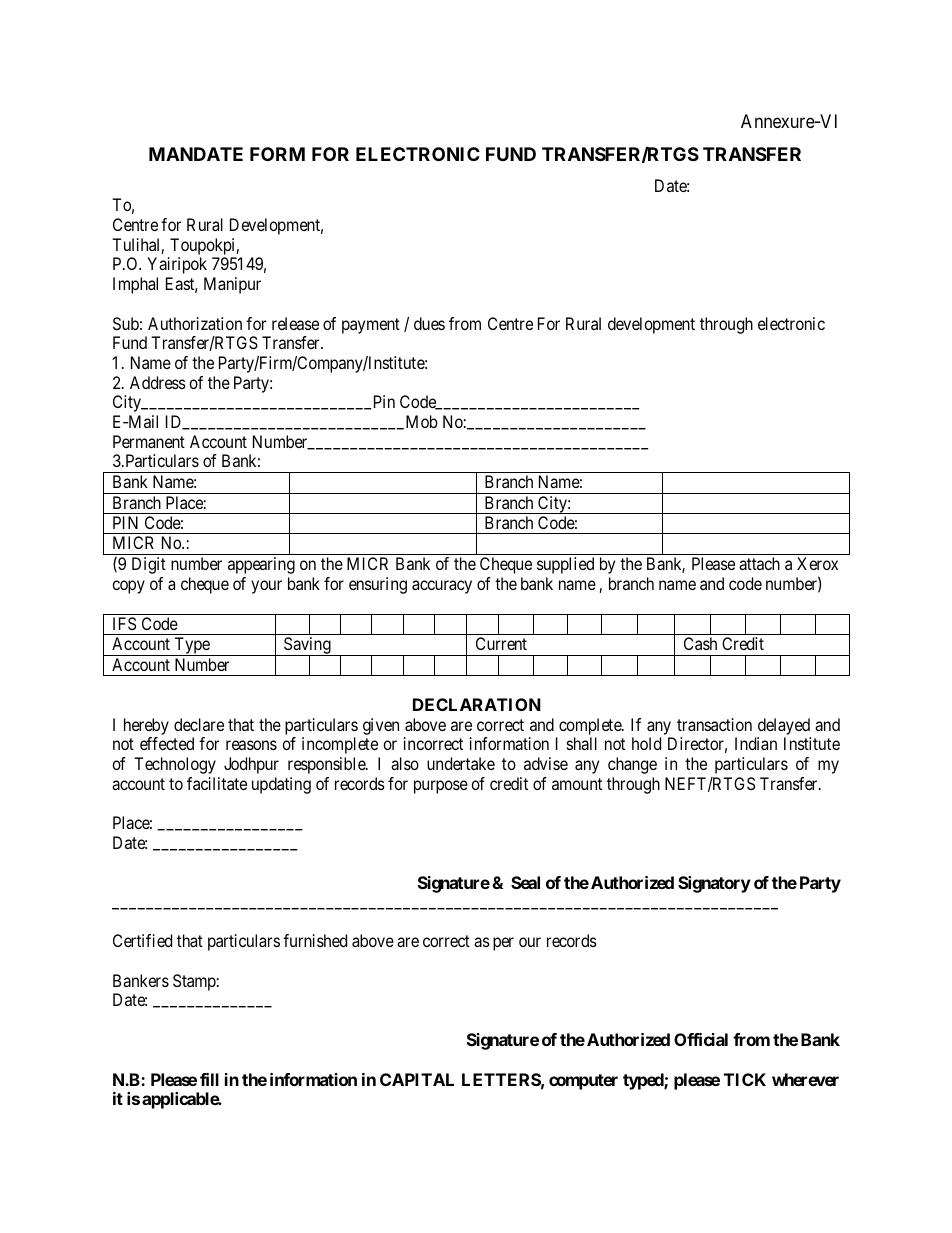 This page has height=1233, width=952. What do you see at coordinates (209, 1079) in the page?
I see `fill` at bounding box center [209, 1079].
